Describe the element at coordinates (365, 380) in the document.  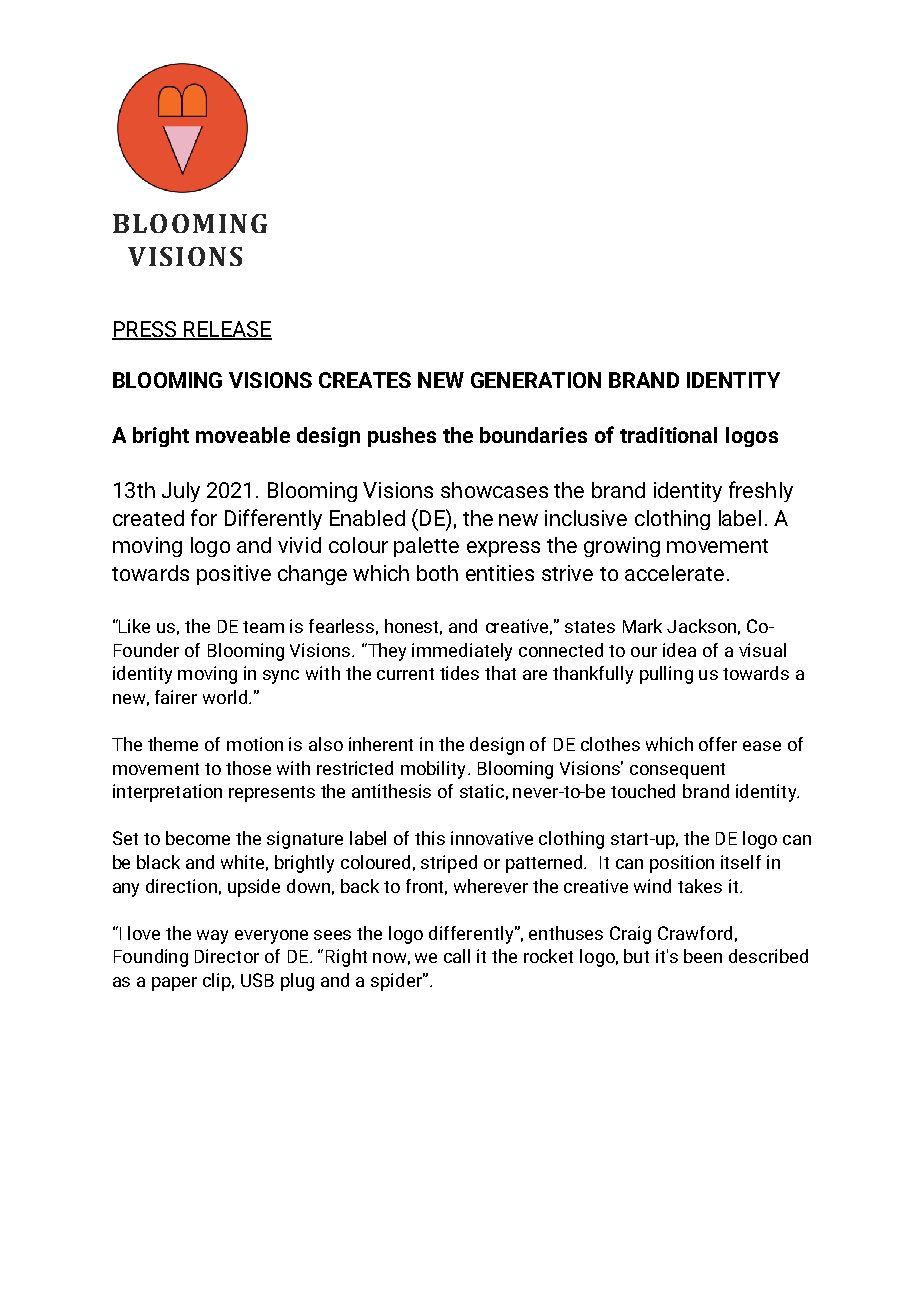
I see `CREATES` at that location.
